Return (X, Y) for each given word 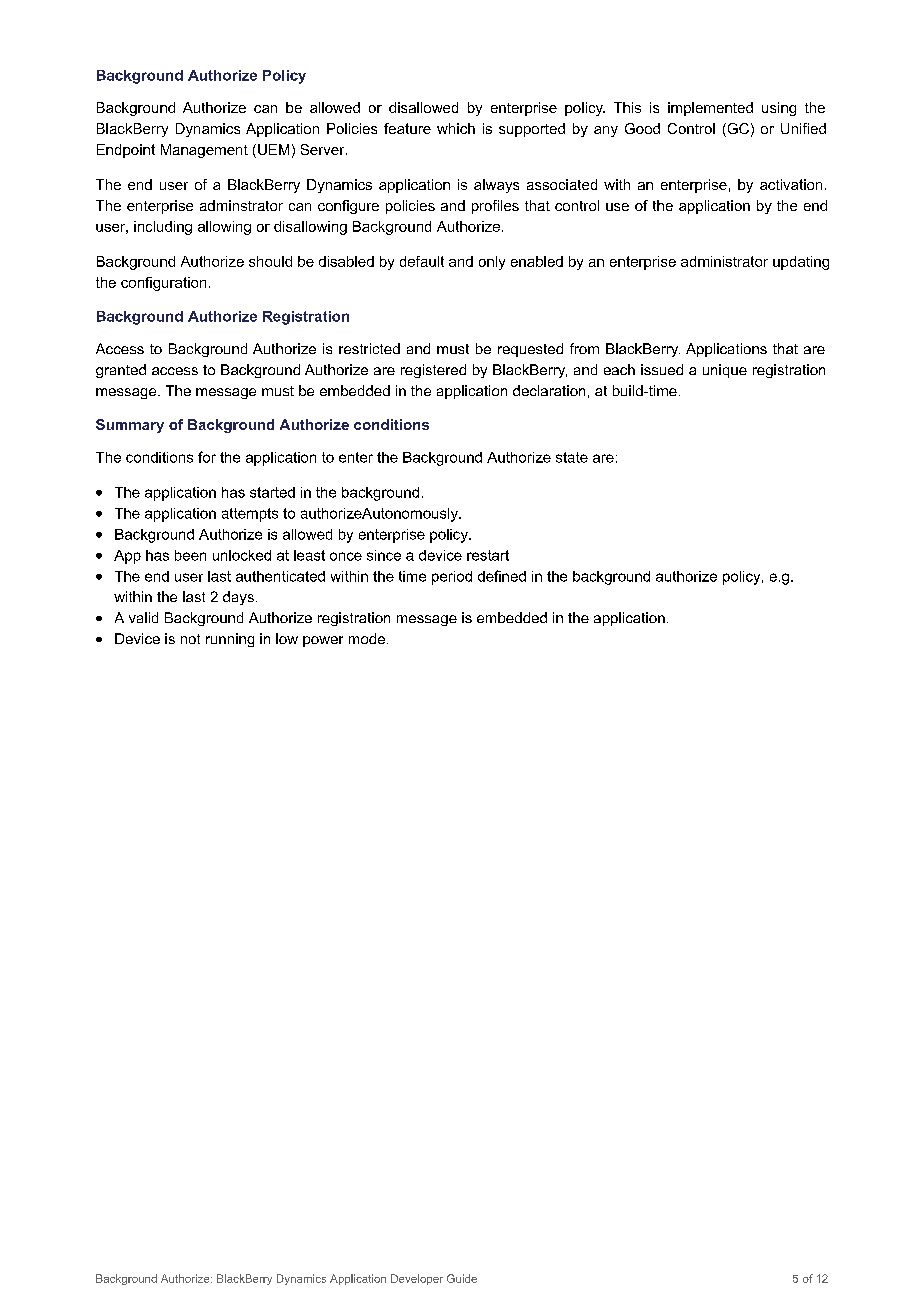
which (456, 128)
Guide (462, 1278)
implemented (710, 109)
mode (367, 638)
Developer (417, 1279)
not (190, 639)
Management (204, 151)
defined (502, 576)
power (323, 641)
